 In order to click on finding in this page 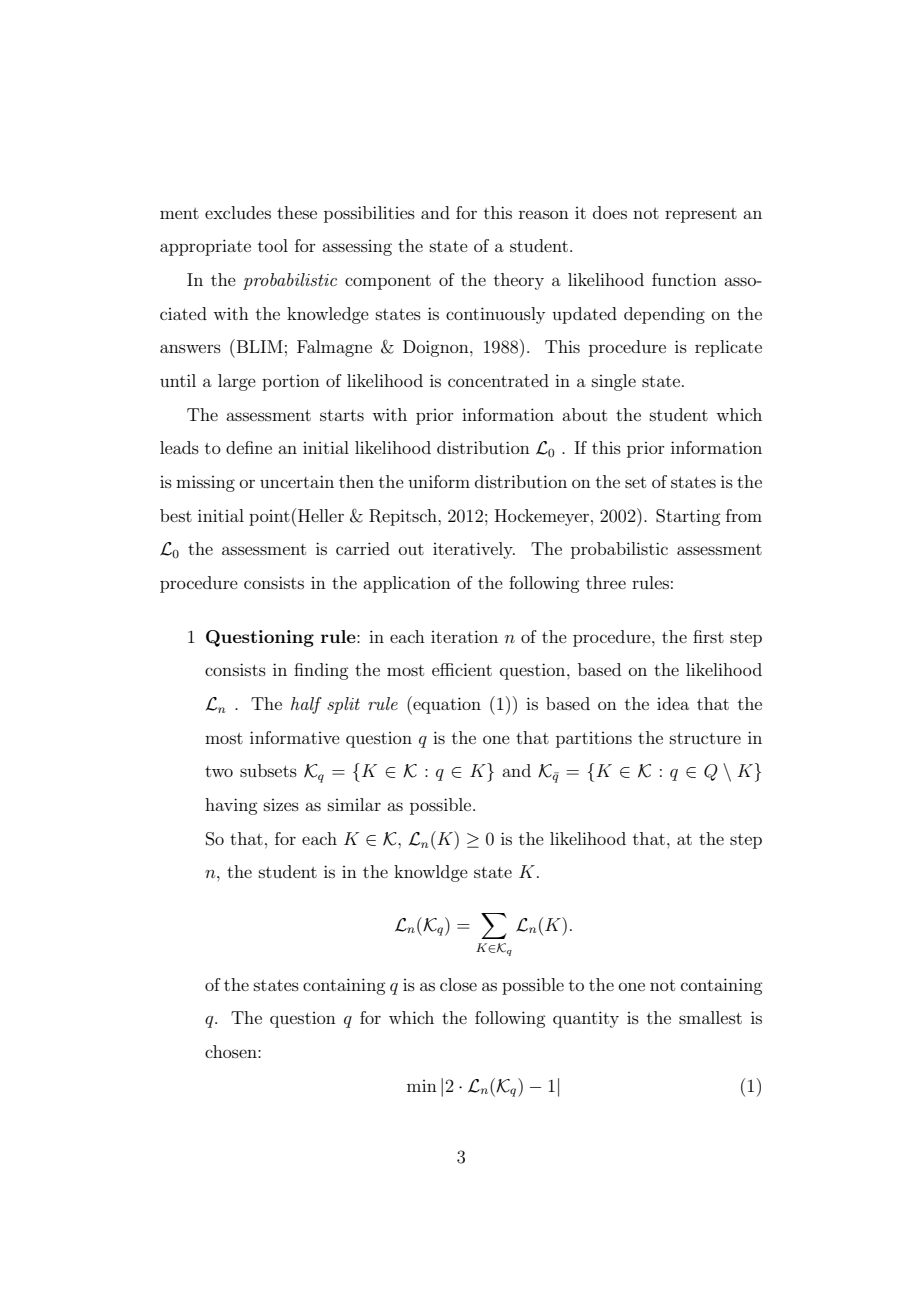, I will do `click(321, 671)`.
